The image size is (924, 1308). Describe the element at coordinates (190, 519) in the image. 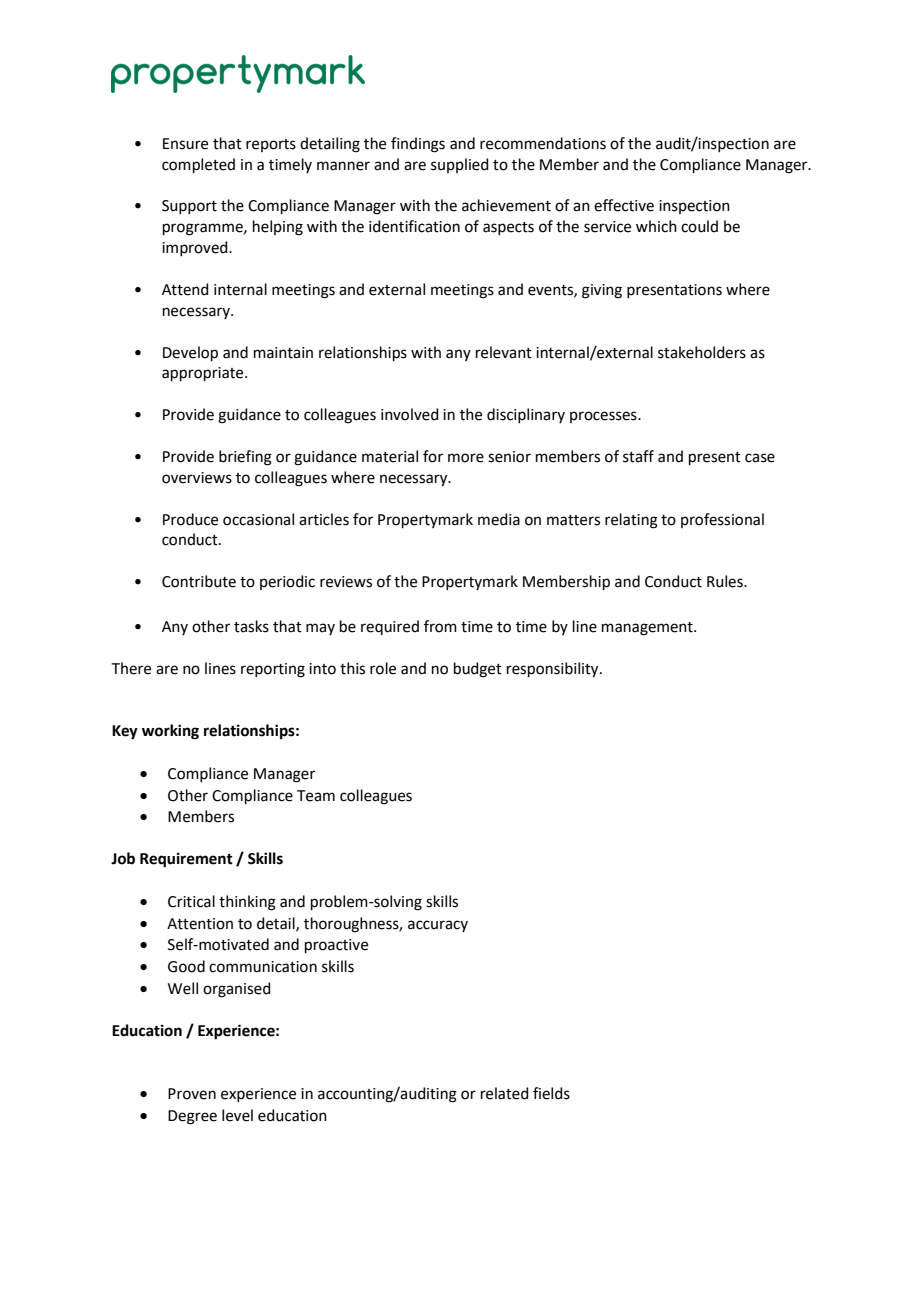

I see `Produce` at that location.
